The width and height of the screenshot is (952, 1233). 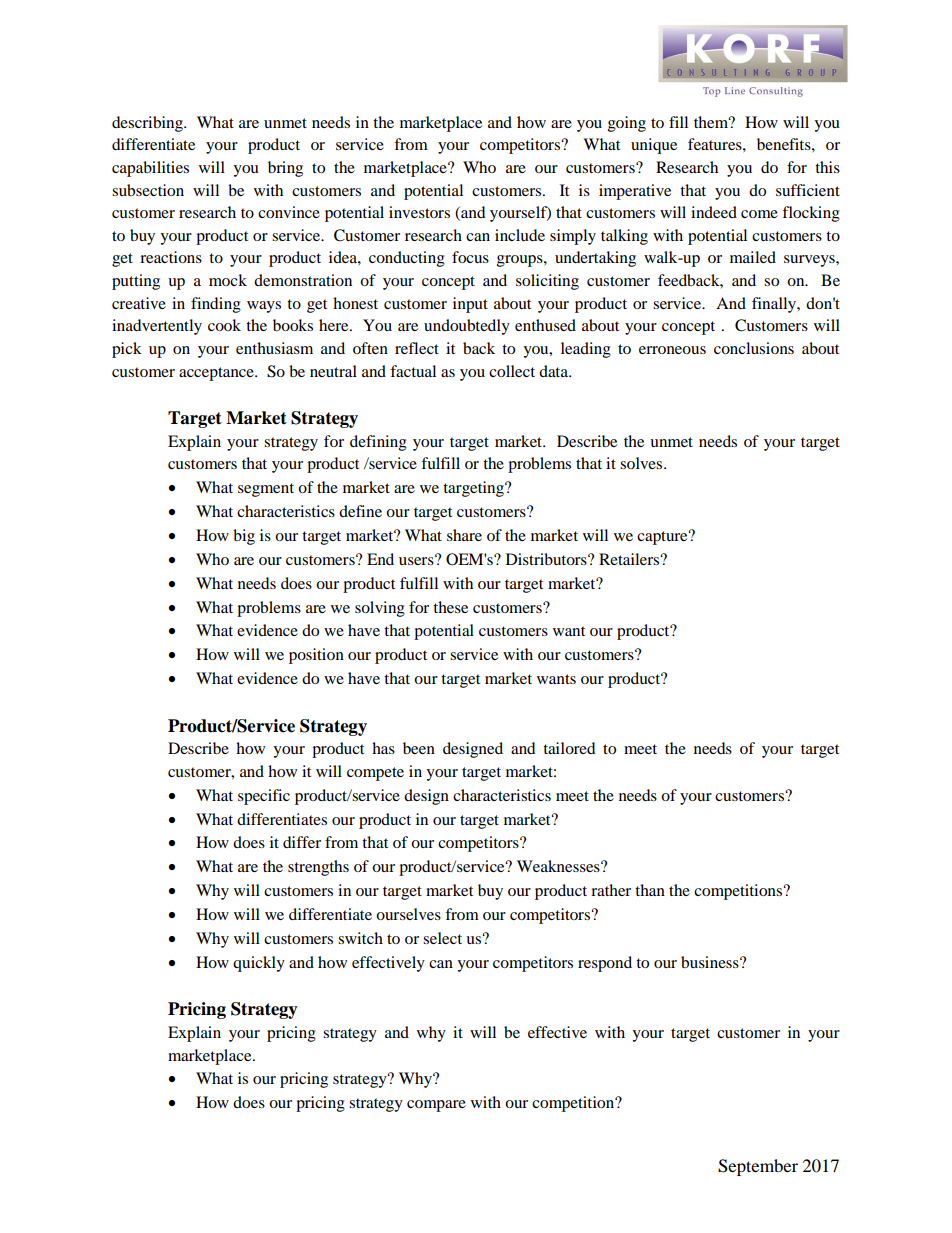 What do you see at coordinates (569, 748) in the screenshot?
I see `tailored` at bounding box center [569, 748].
